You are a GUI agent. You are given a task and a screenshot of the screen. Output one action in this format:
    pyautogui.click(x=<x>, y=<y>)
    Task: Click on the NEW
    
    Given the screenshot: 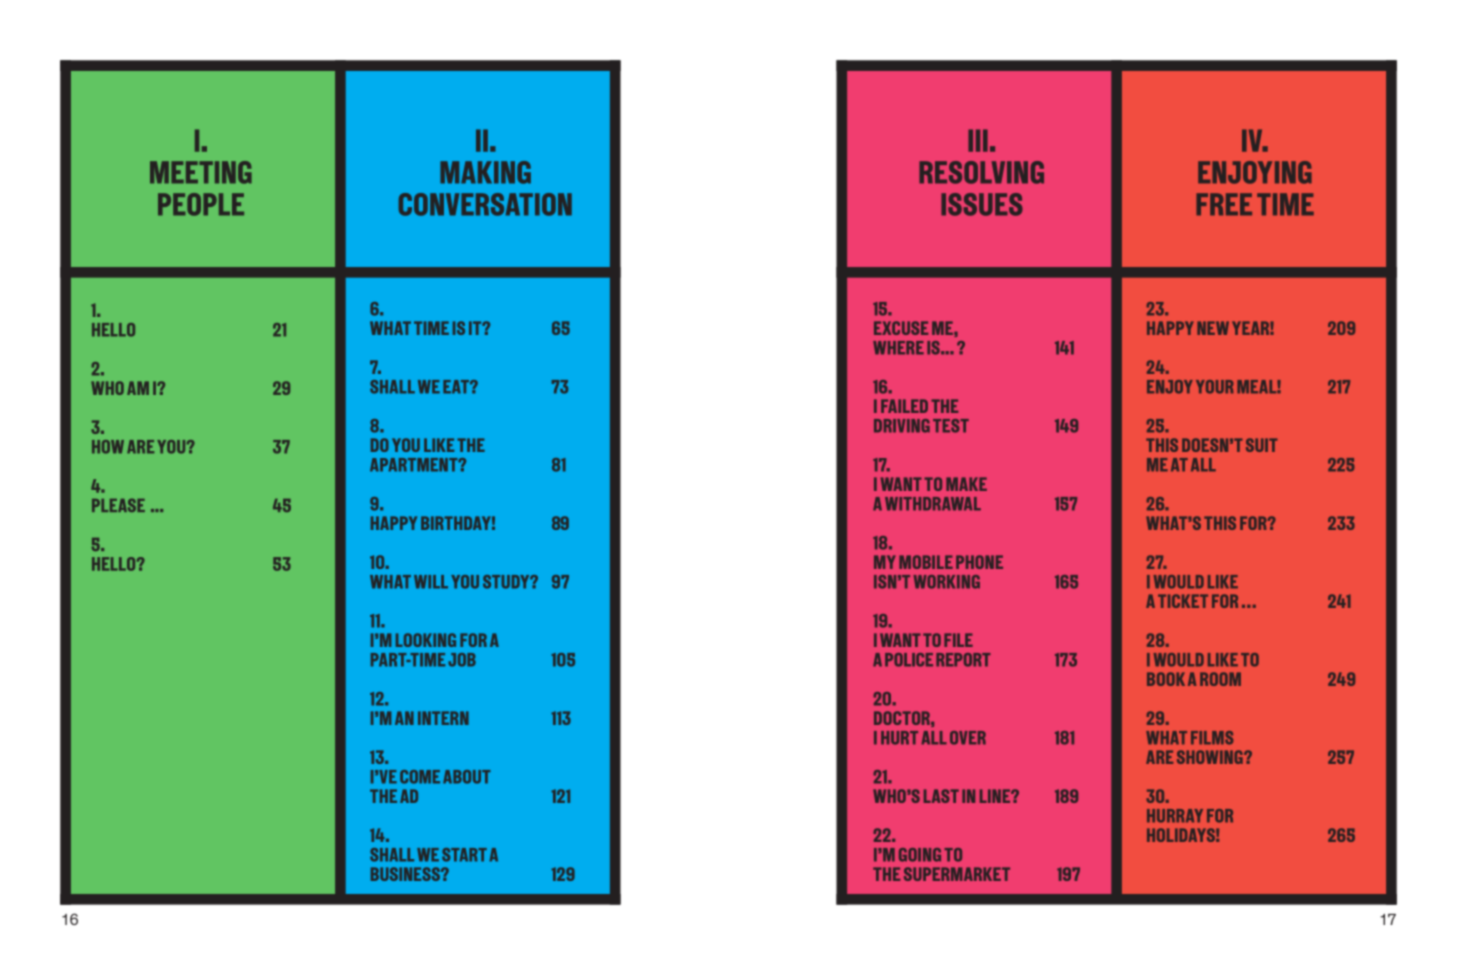 What is the action you would take?
    pyautogui.click(x=1213, y=328)
